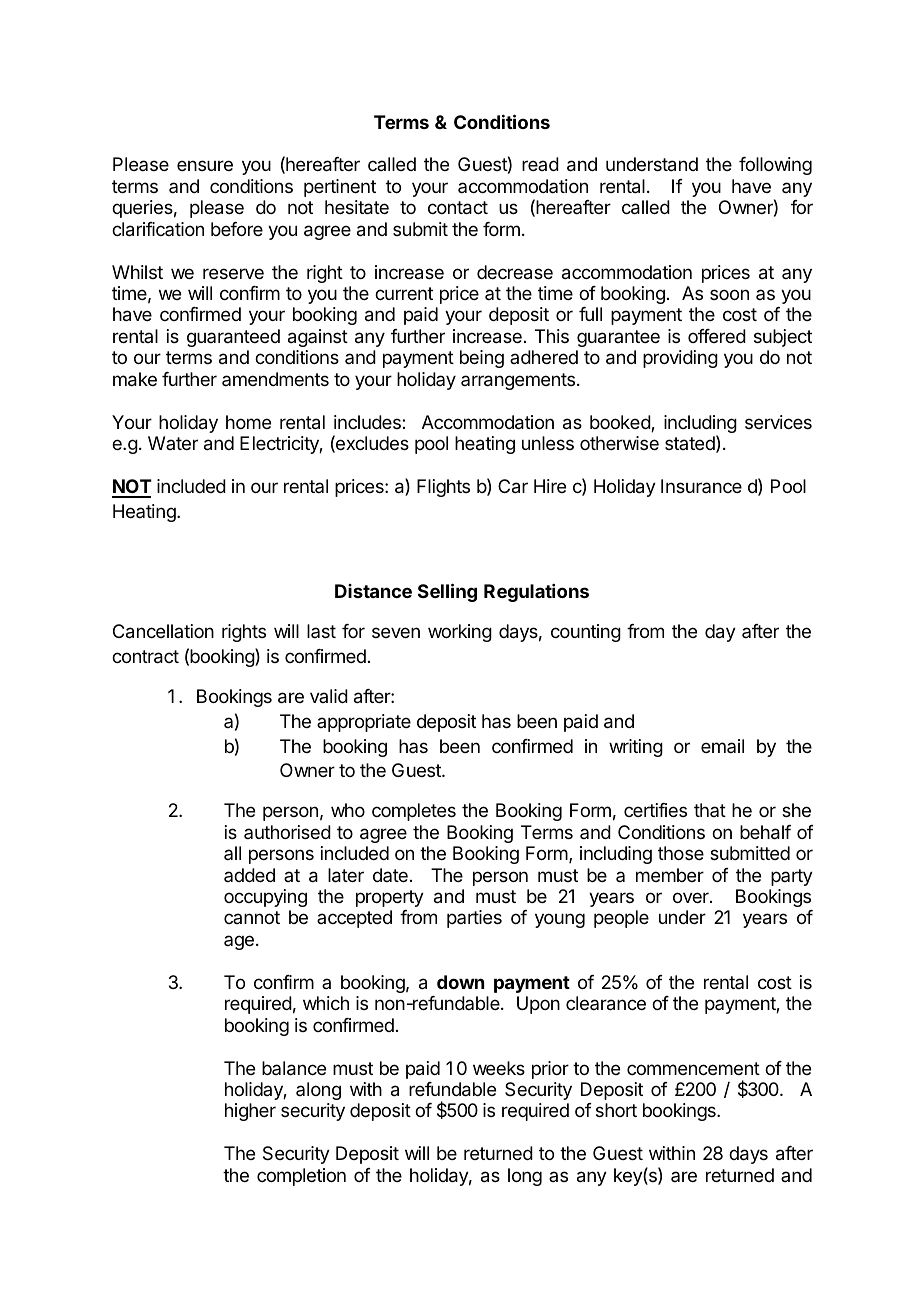  I want to click on following, so click(775, 166).
